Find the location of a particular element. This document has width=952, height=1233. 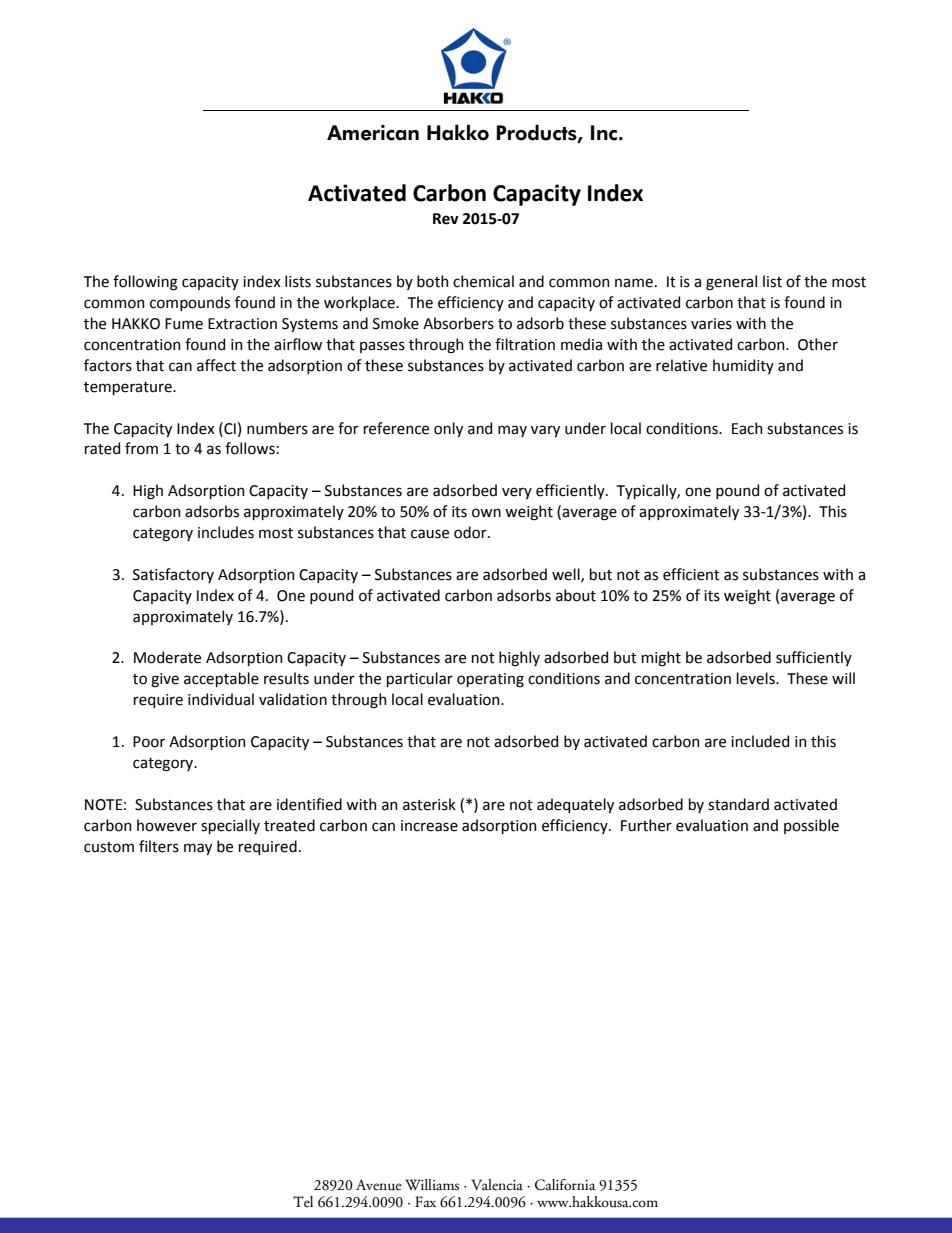

California is located at coordinates (565, 1185).
